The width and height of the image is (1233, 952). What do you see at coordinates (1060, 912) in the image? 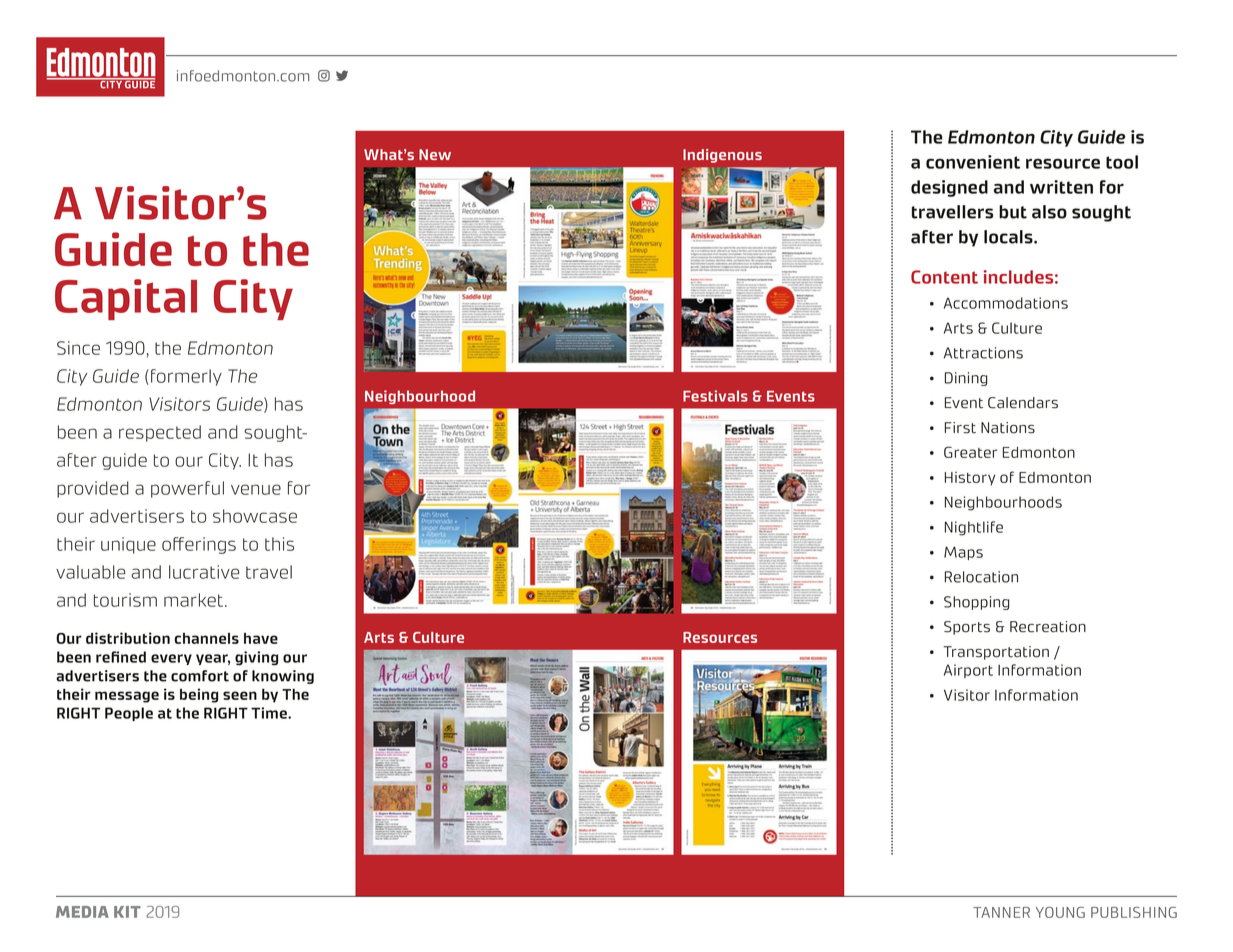
I see `YOUNG` at bounding box center [1060, 912].
